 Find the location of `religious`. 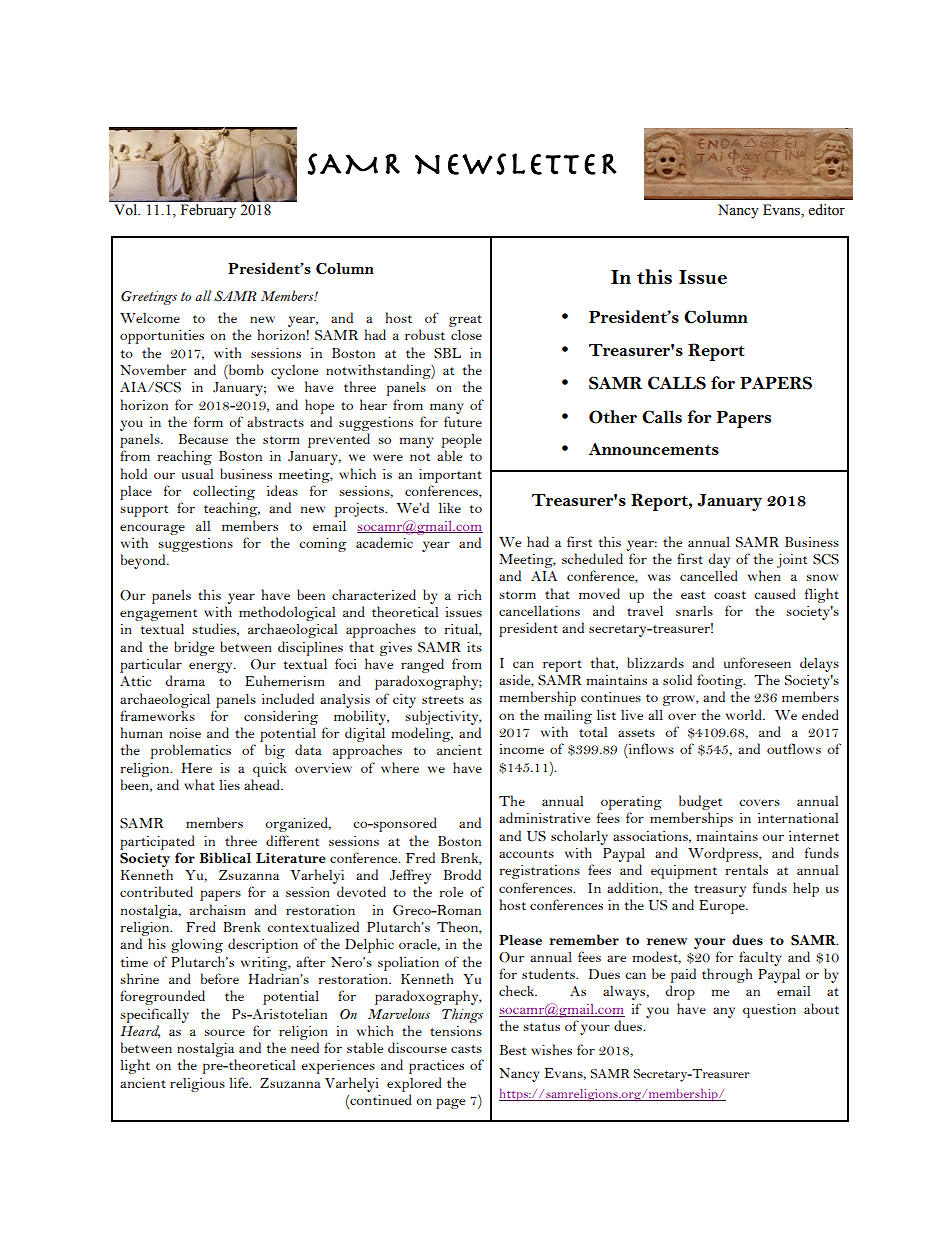

religious is located at coordinates (197, 1084).
